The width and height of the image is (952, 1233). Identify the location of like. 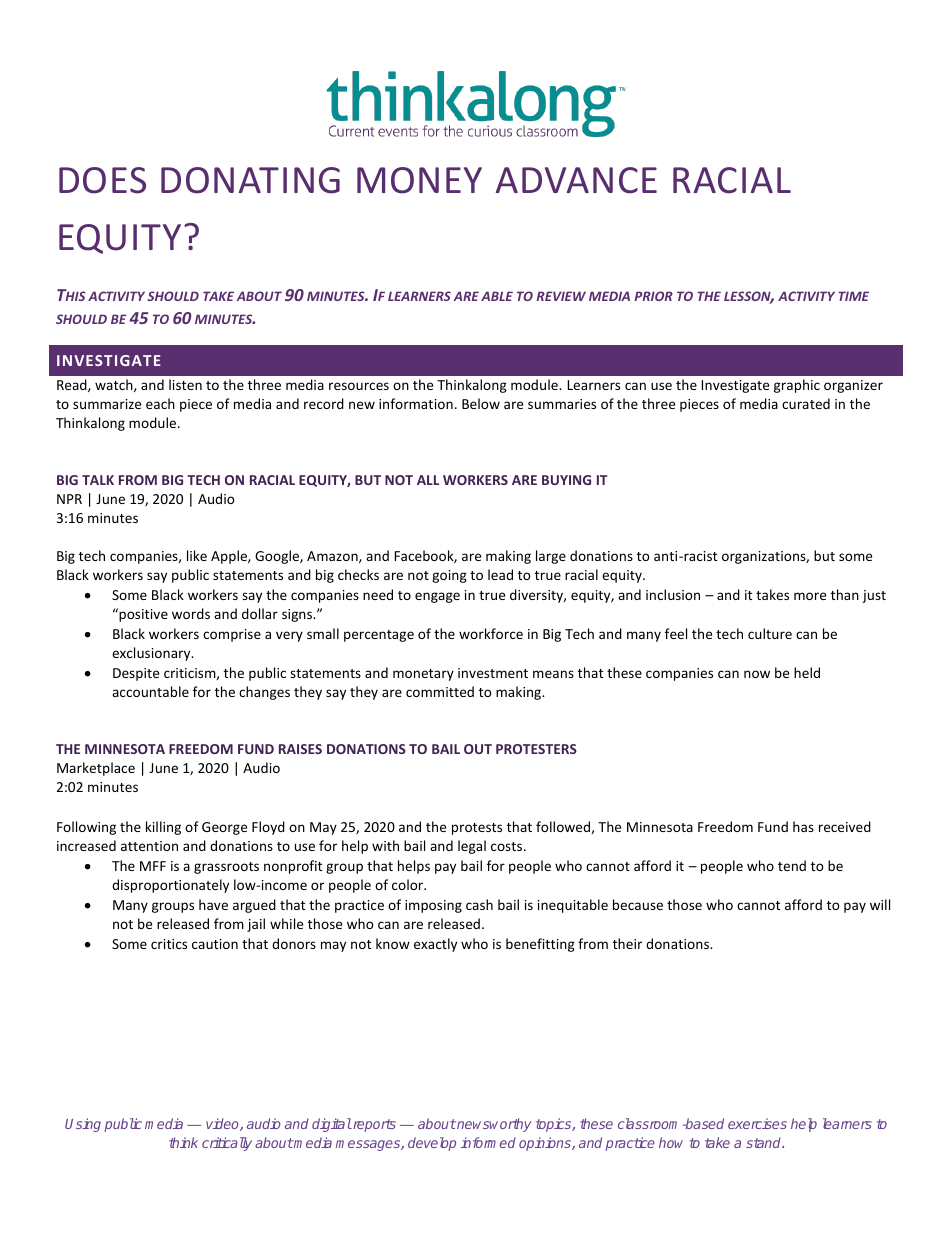
(197, 555).
